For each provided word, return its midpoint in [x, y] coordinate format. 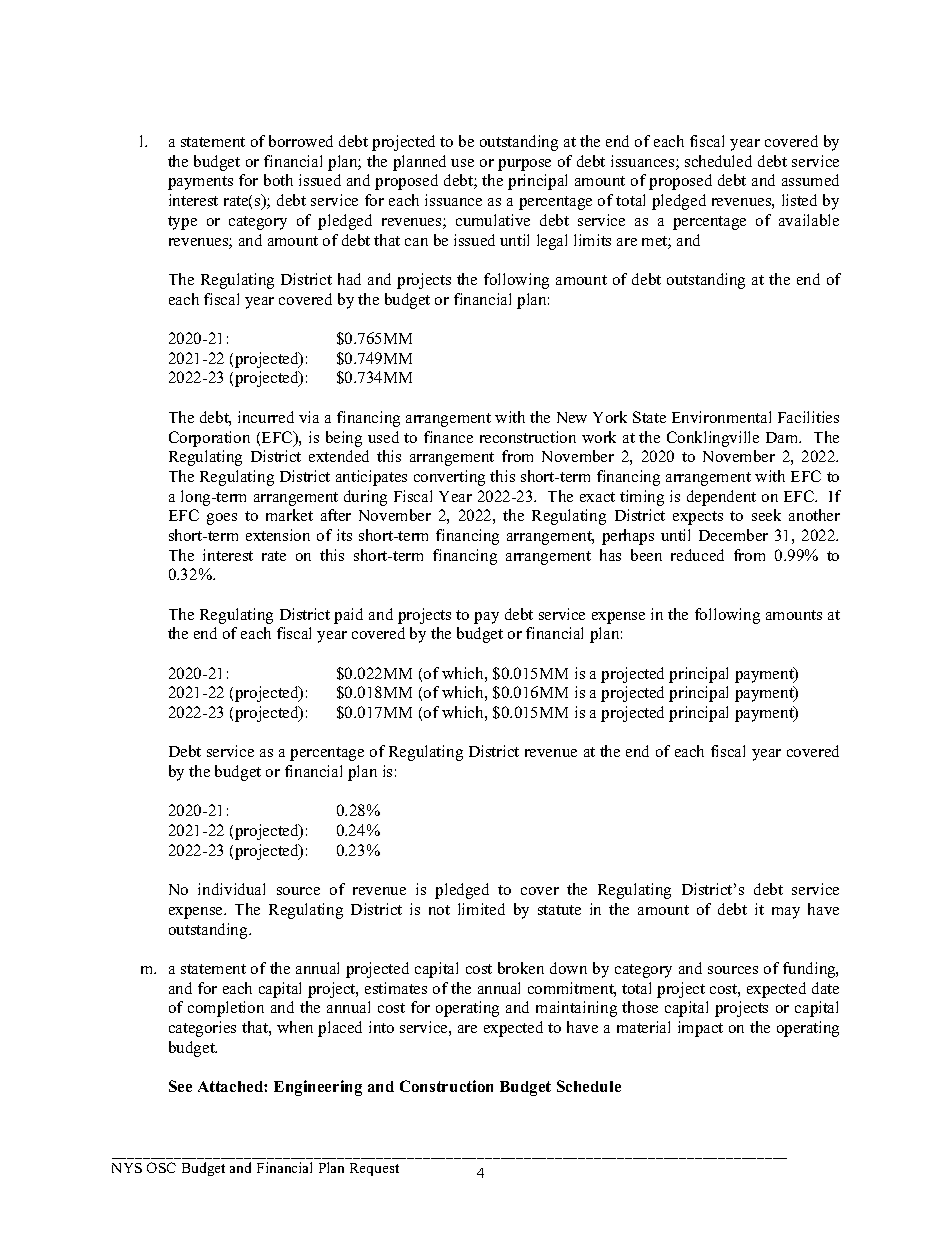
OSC [161, 1167]
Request [374, 1169]
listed [799, 200]
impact [700, 1029]
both [278, 180]
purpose [524, 165]
